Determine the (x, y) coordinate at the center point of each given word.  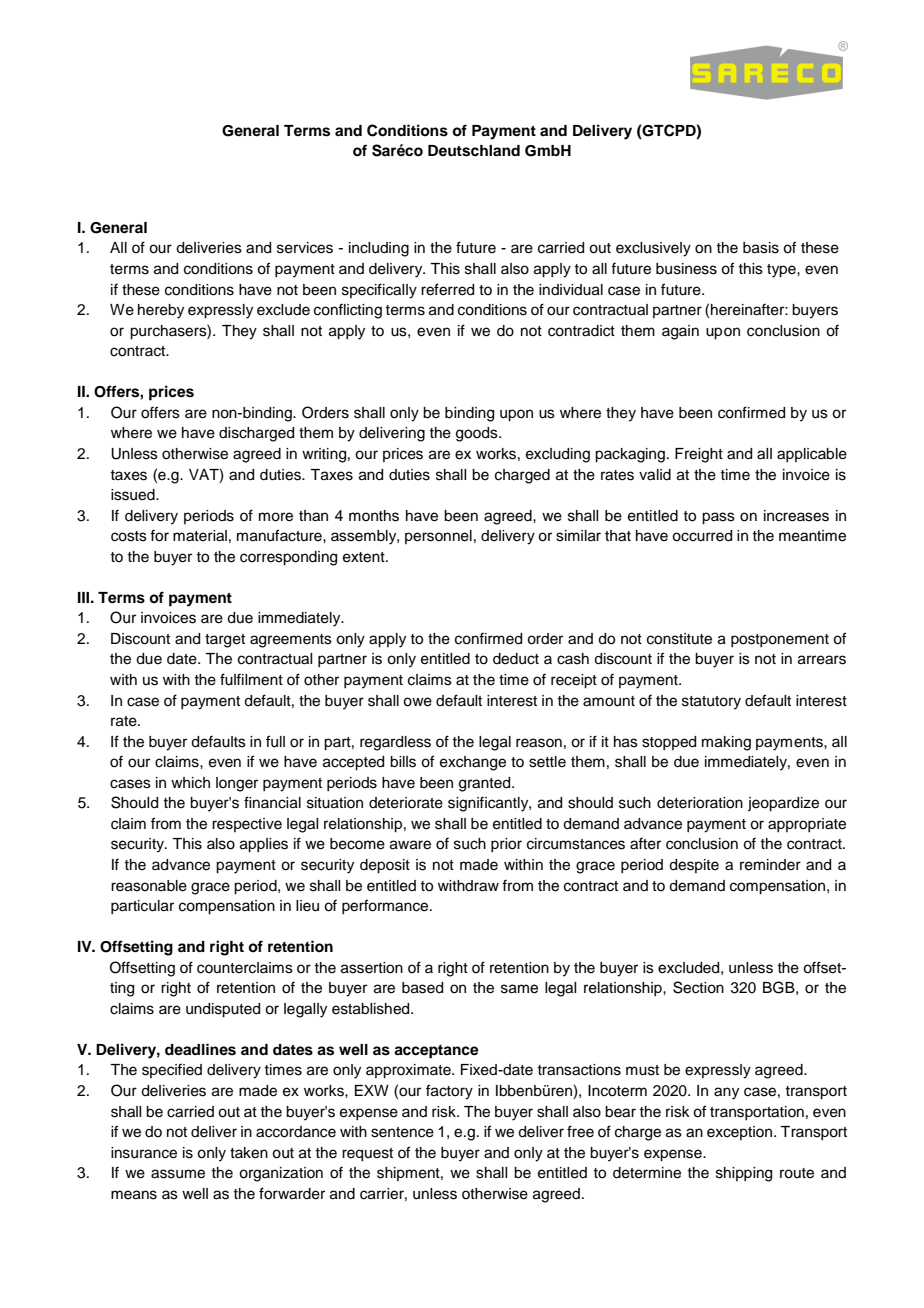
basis (761, 248)
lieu (307, 906)
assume (178, 1174)
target (225, 641)
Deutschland (474, 151)
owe (417, 702)
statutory (711, 703)
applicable (812, 455)
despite (694, 866)
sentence (402, 1132)
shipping (744, 1174)
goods (478, 434)
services (305, 248)
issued (134, 495)
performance (386, 906)
